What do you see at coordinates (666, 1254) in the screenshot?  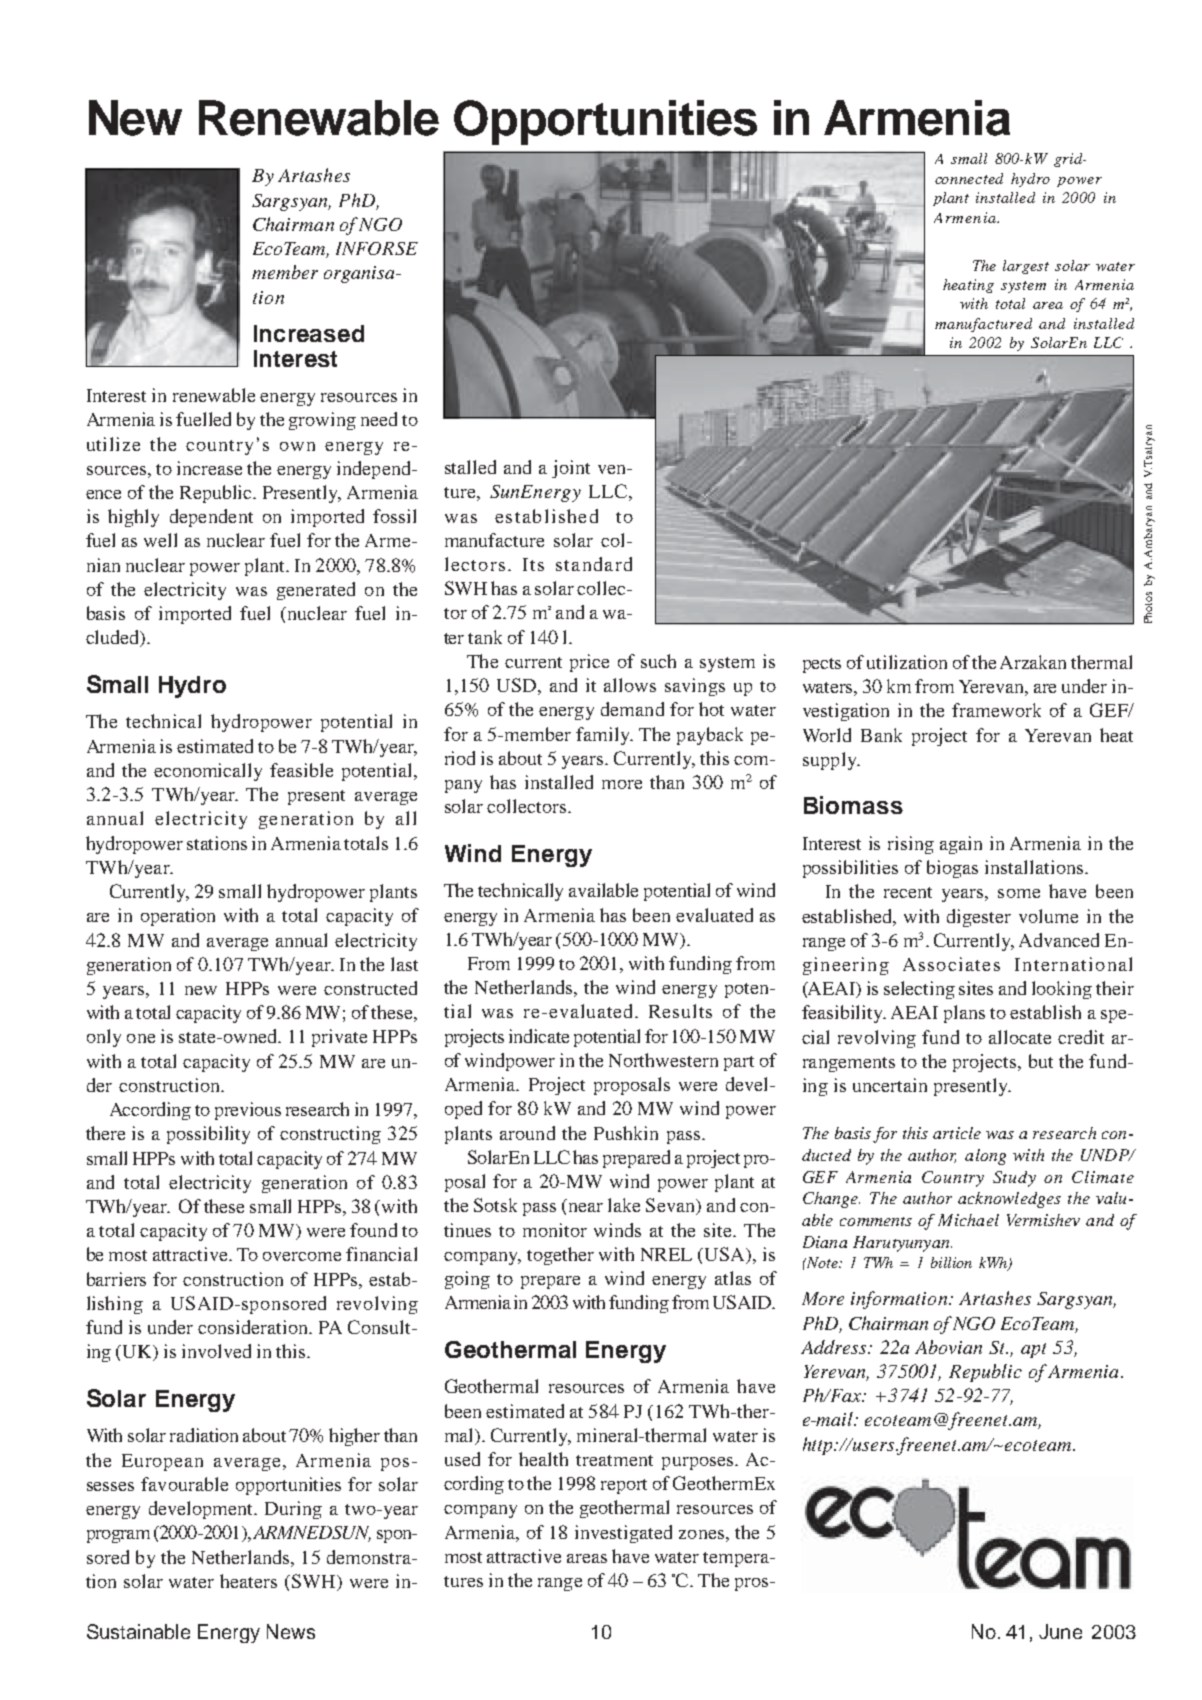 I see `NREL` at bounding box center [666, 1254].
